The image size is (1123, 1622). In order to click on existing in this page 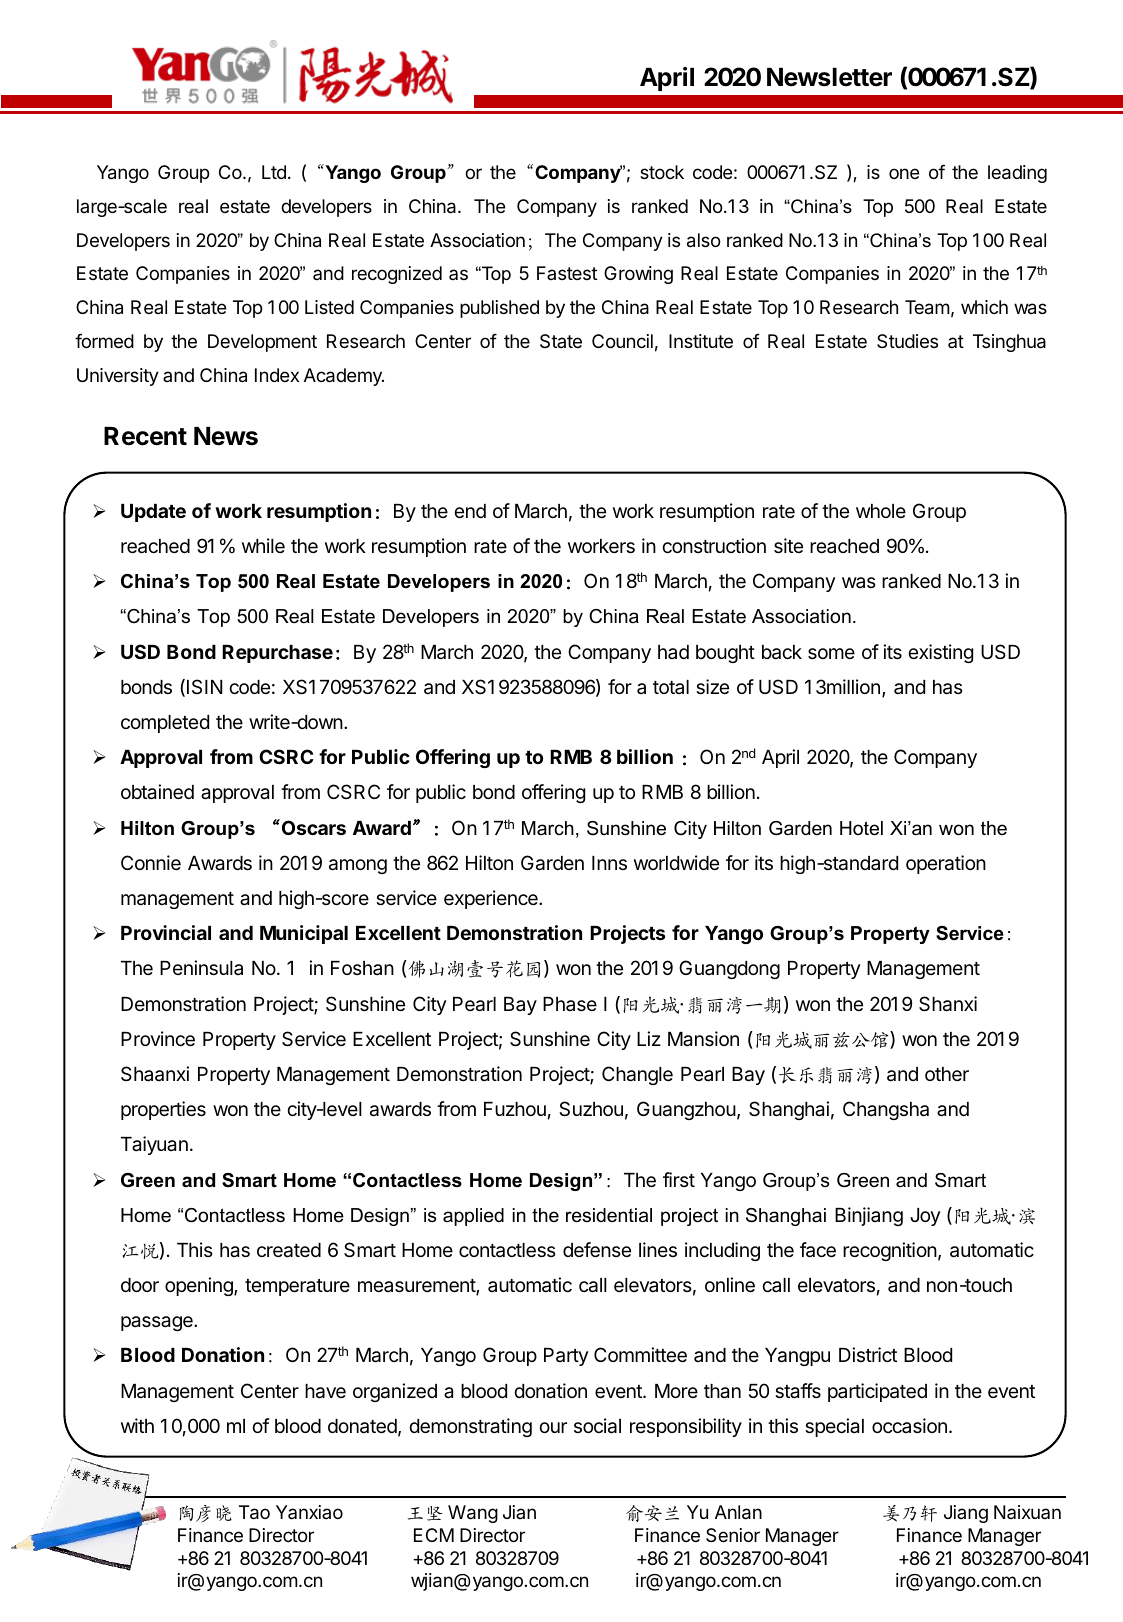, I will do `click(940, 653)`.
